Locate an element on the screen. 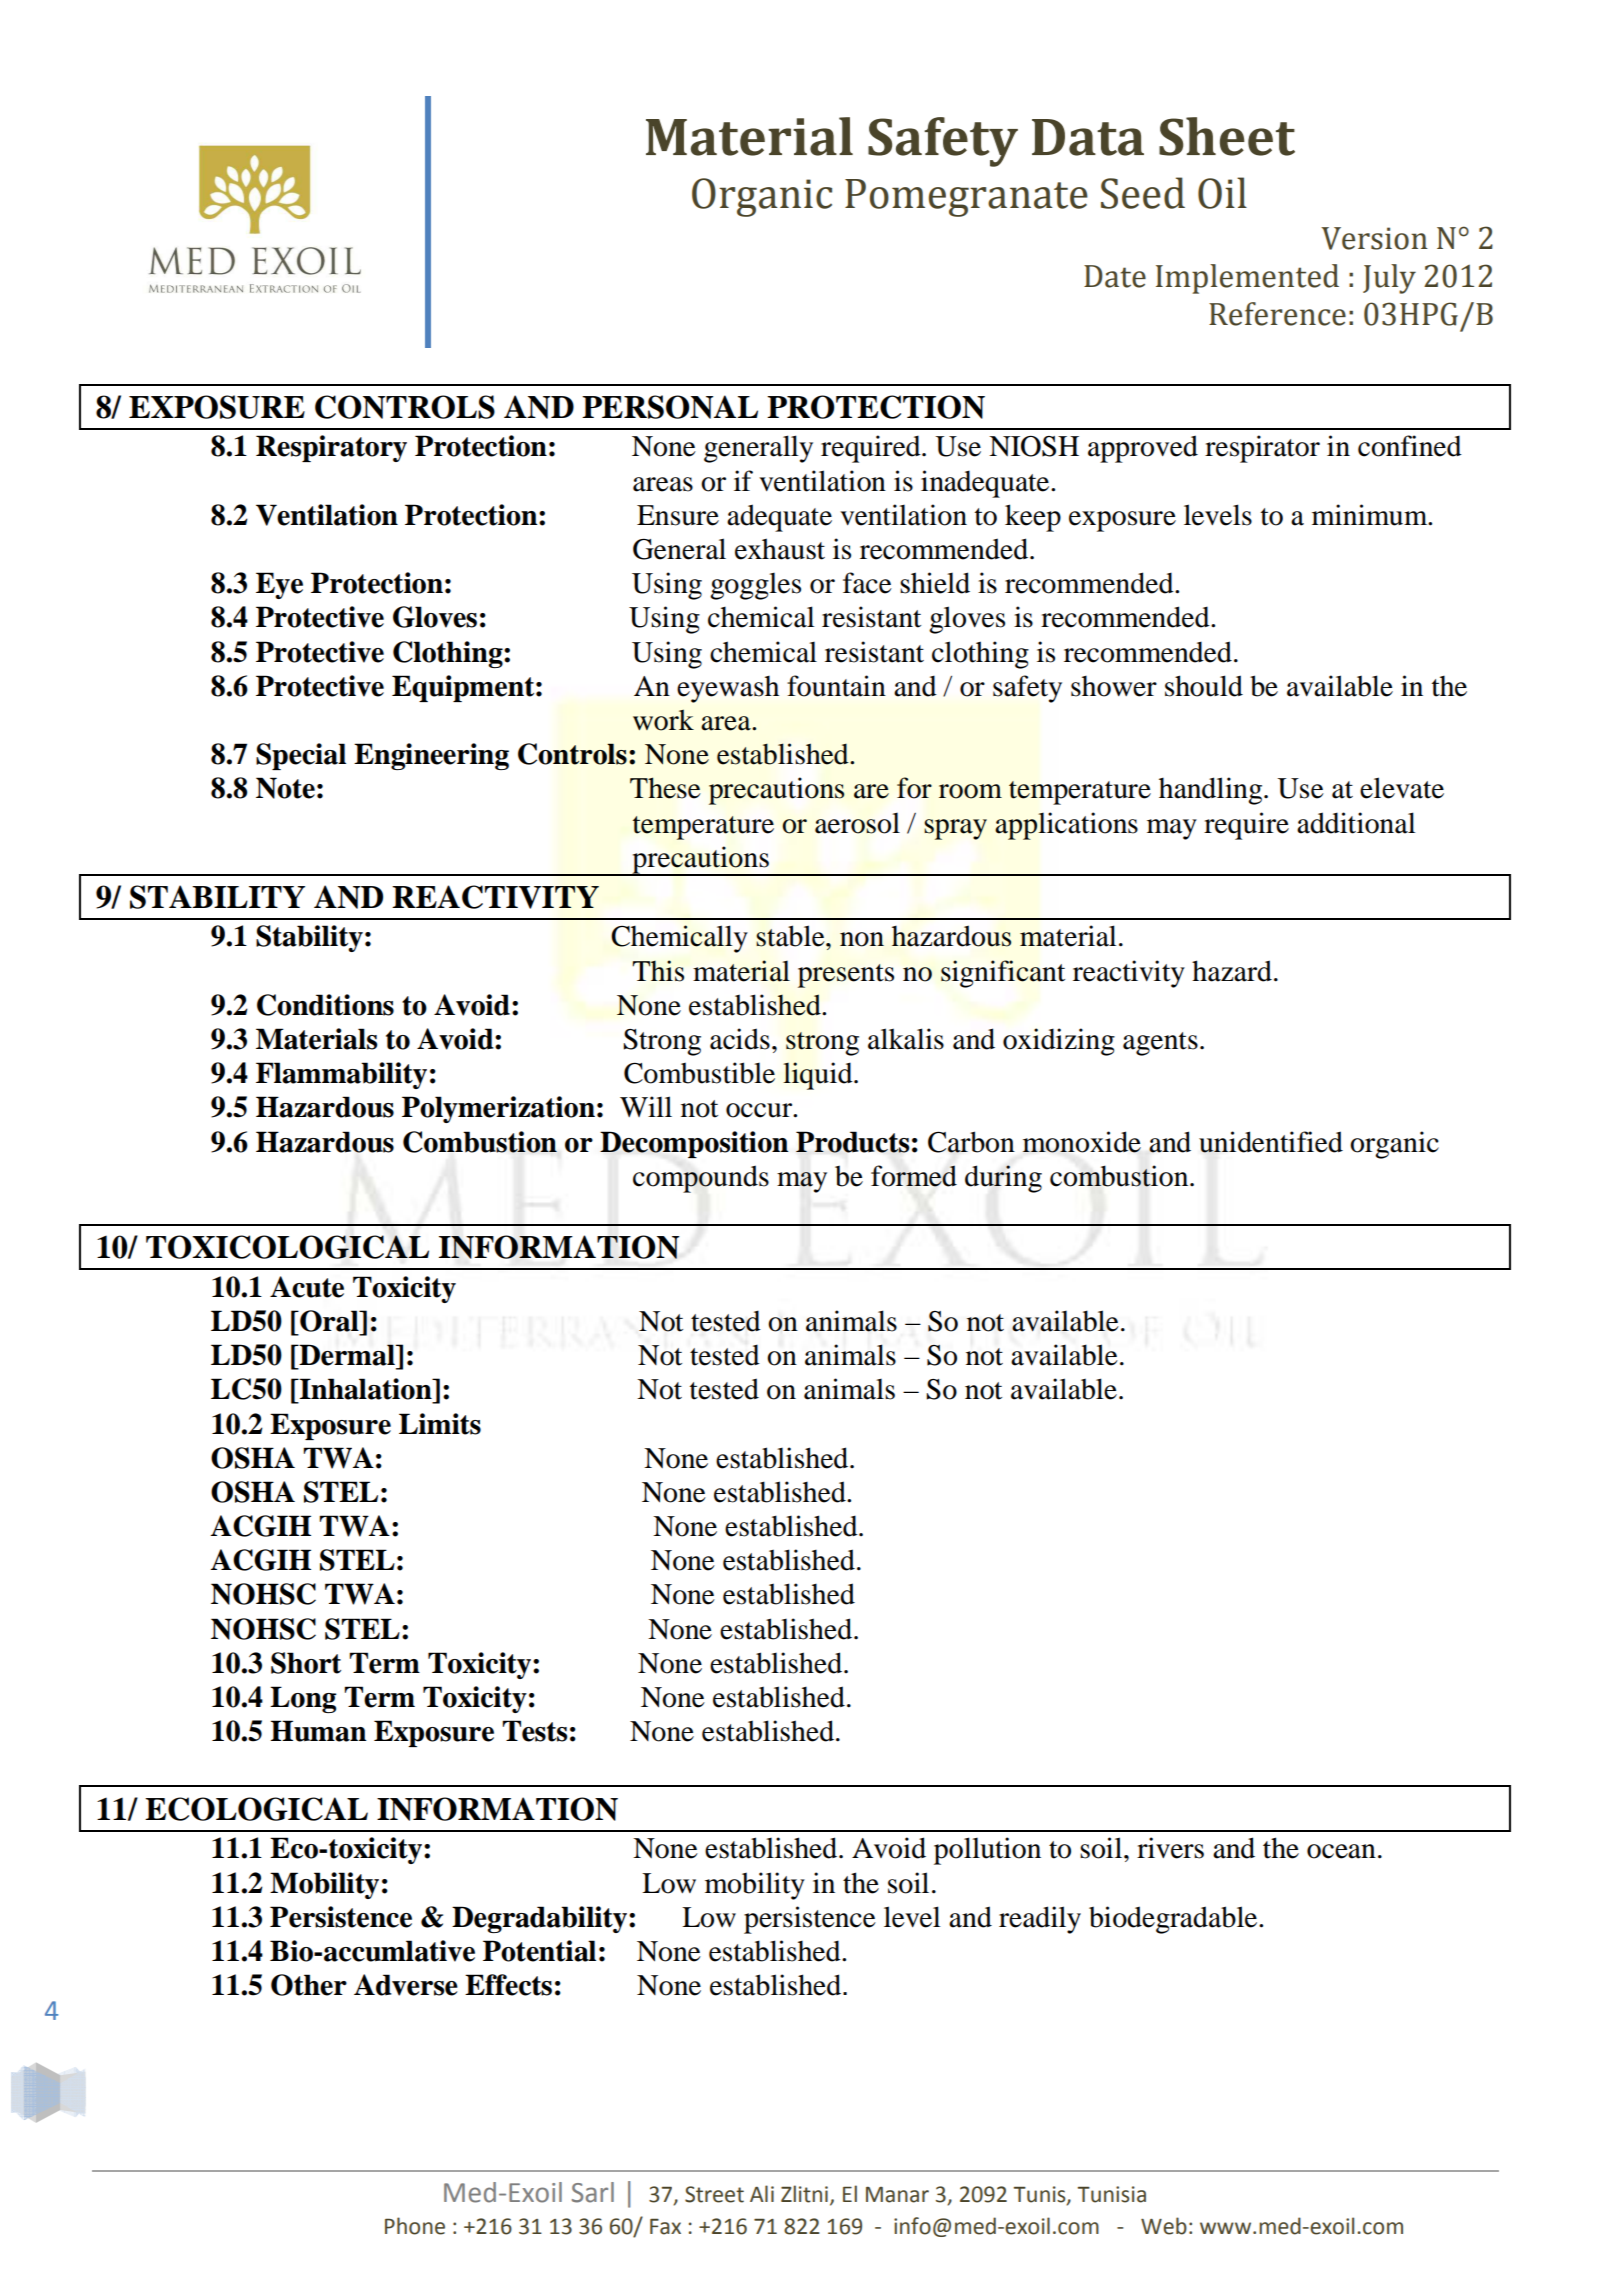  Short is located at coordinates (306, 1663).
